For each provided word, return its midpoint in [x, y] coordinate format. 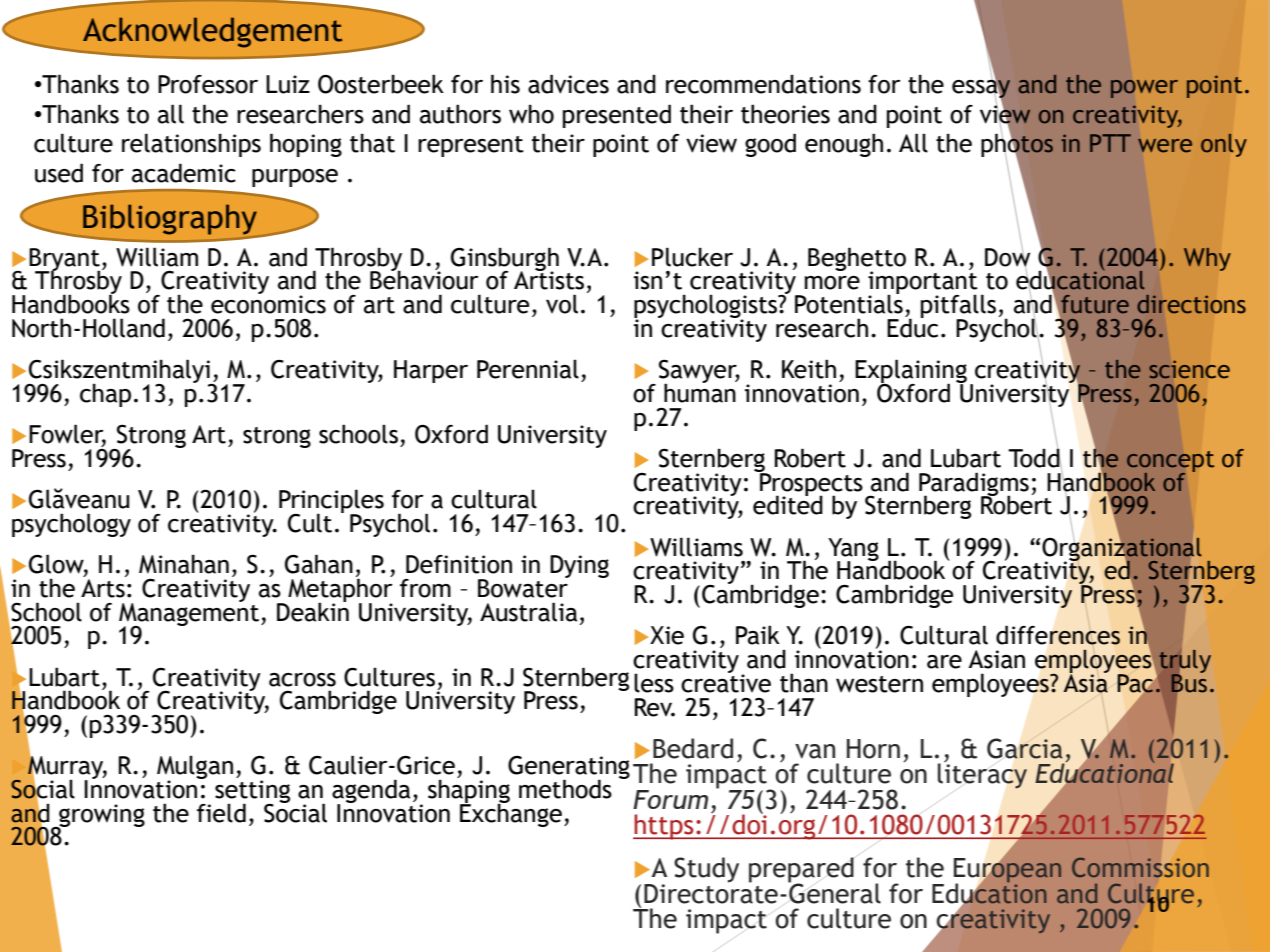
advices [568, 84]
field [221, 813]
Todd [1035, 458]
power [1144, 89]
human [700, 392]
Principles [331, 502]
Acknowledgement [212, 32]
